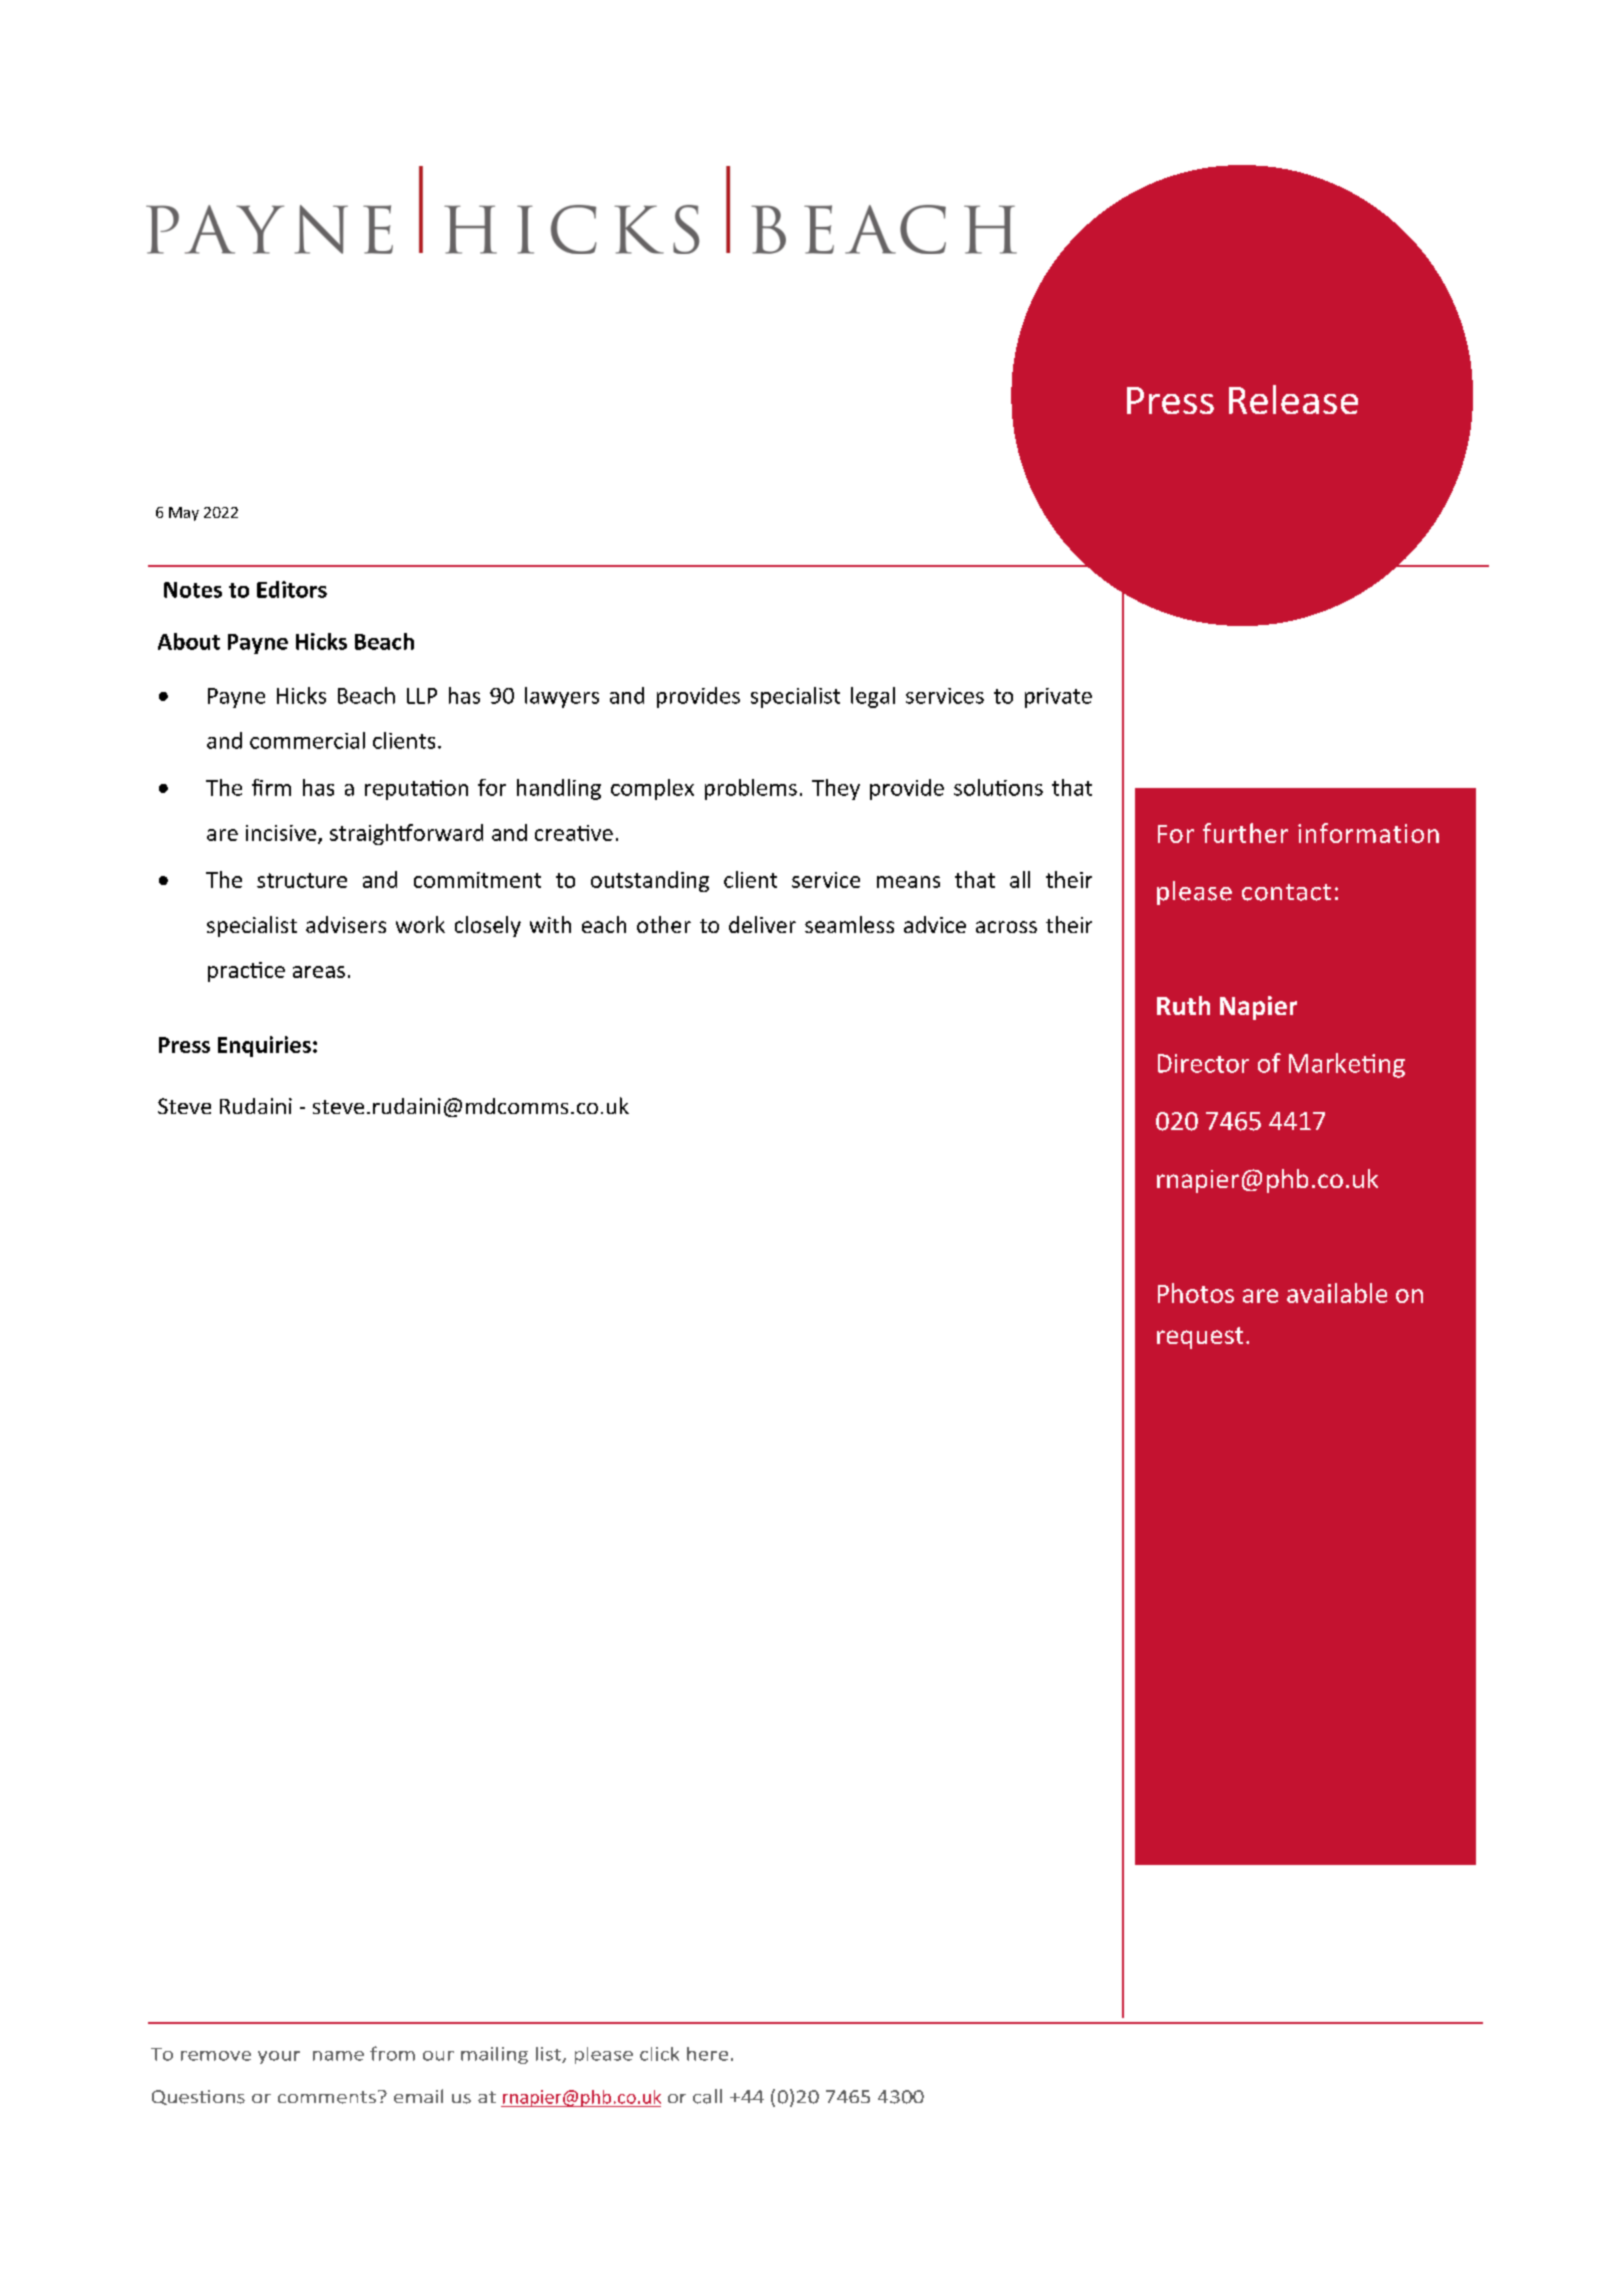 This image has width=1611, height=2278. What do you see at coordinates (1196, 1293) in the image?
I see `Photos` at bounding box center [1196, 1293].
